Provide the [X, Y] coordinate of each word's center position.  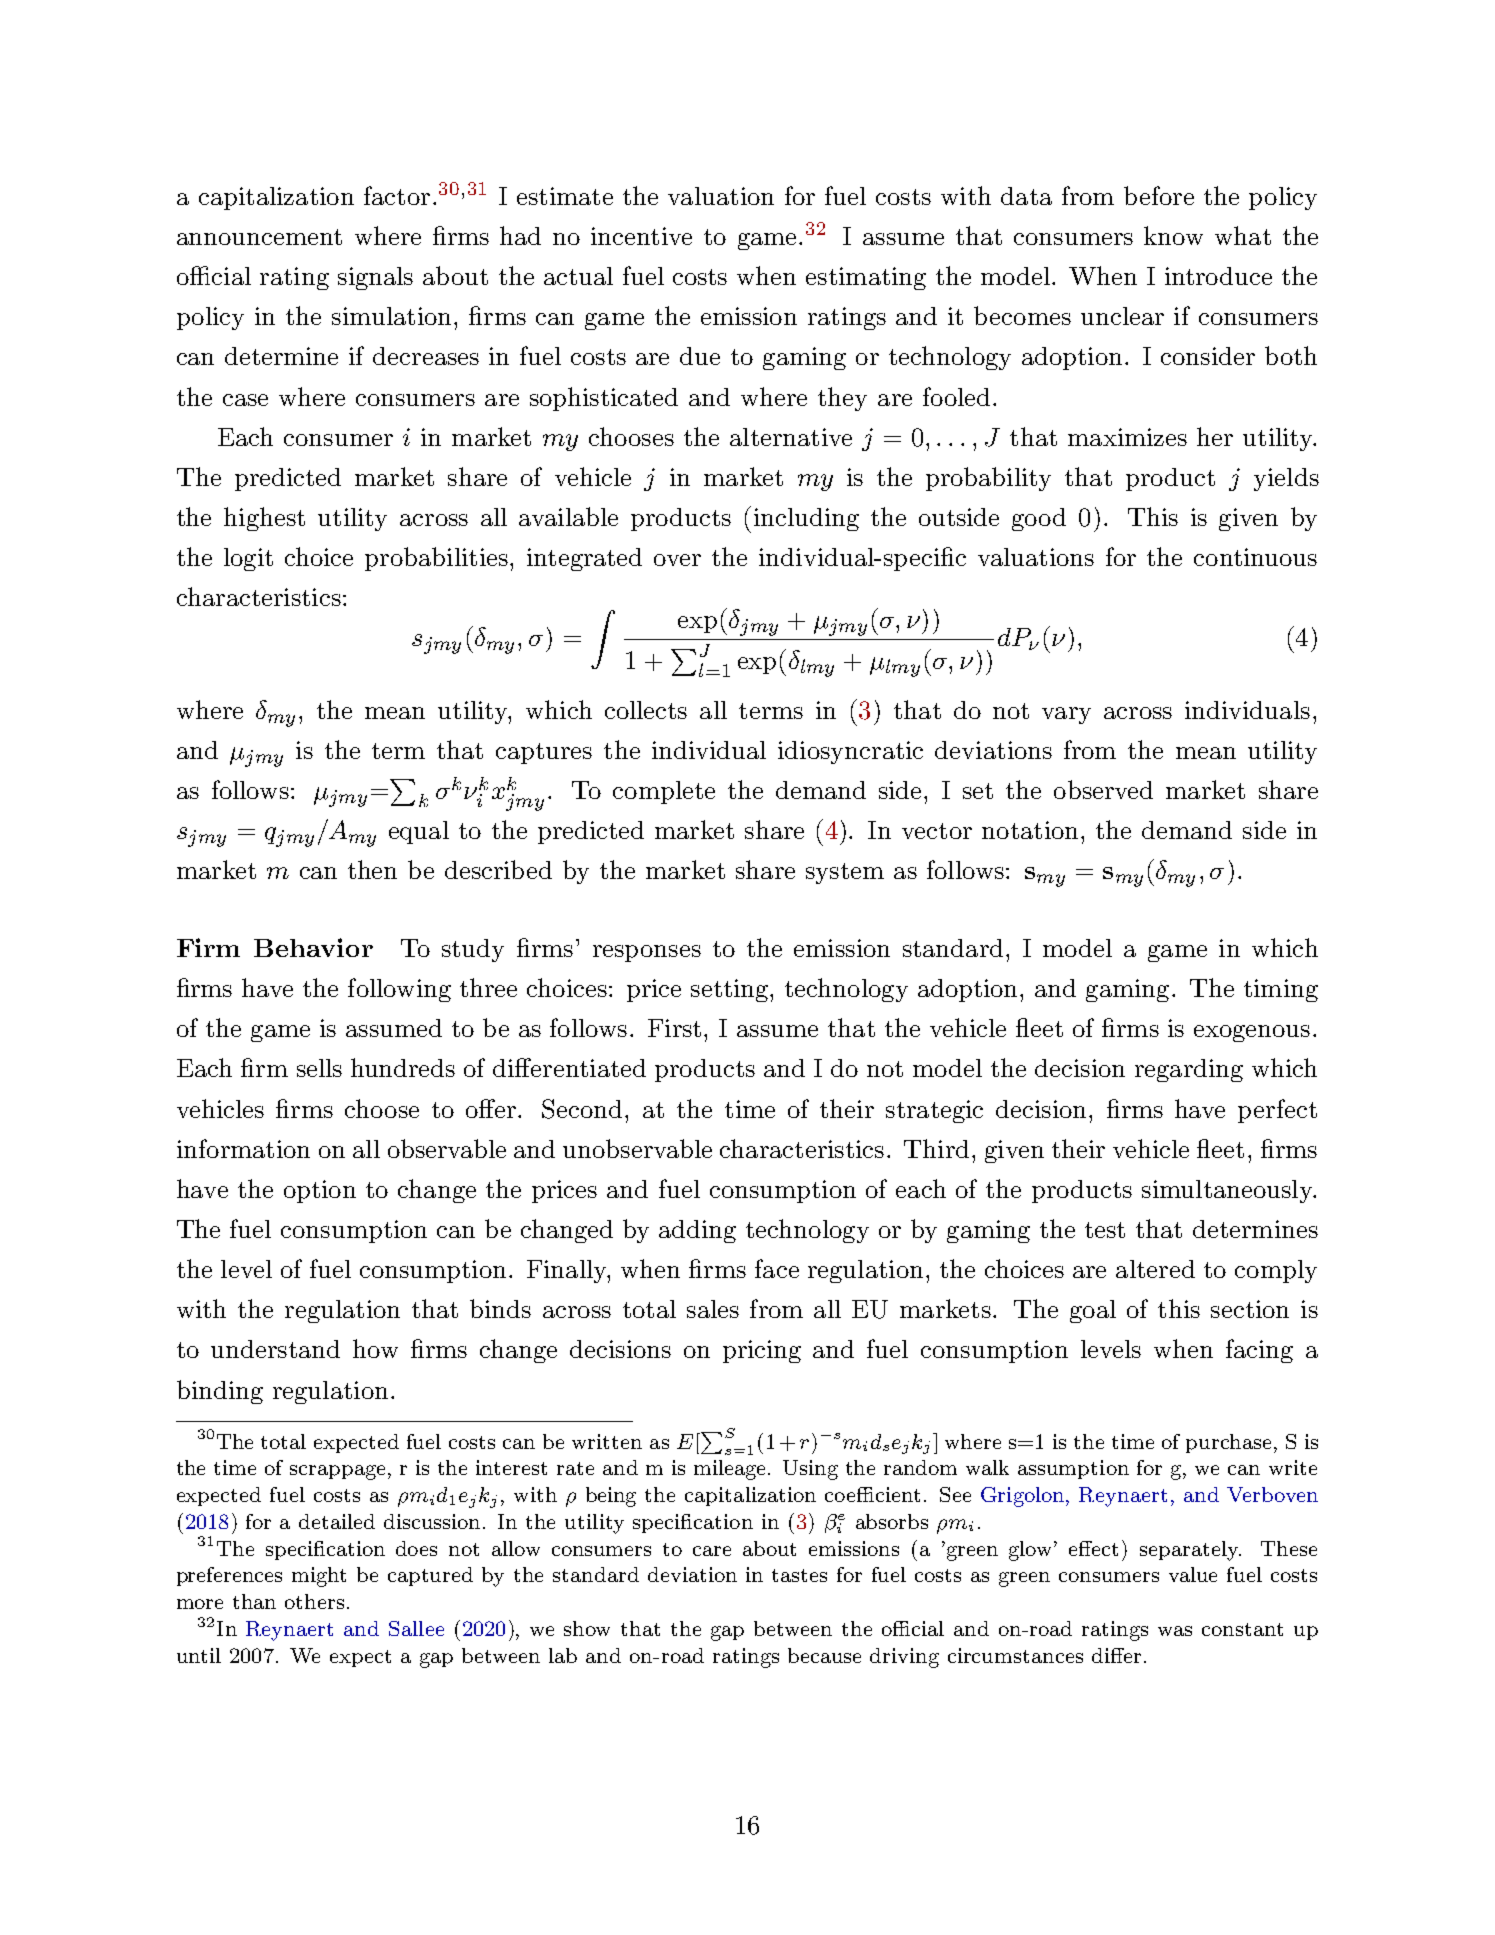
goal [1093, 1311]
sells [319, 1068]
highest [264, 519]
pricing [762, 1351]
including [806, 519]
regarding [1189, 1070]
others [314, 1601]
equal [419, 832]
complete [664, 792]
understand [275, 1349]
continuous [1255, 557]
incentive [641, 236]
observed [1103, 789]
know [1173, 235]
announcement [259, 237]
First [674, 1028]
